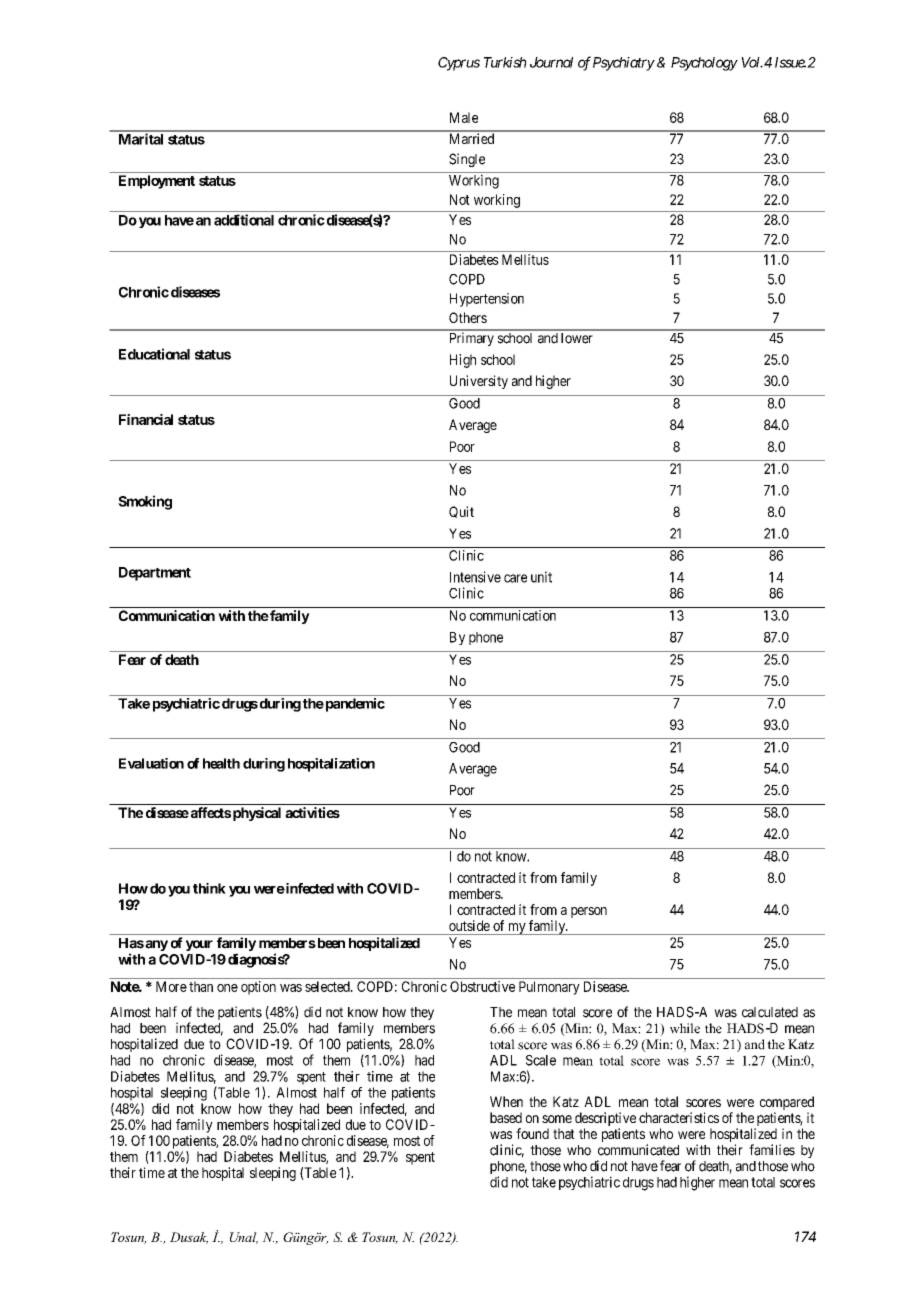  What do you see at coordinates (468, 317) in the page?
I see `Others` at bounding box center [468, 317].
